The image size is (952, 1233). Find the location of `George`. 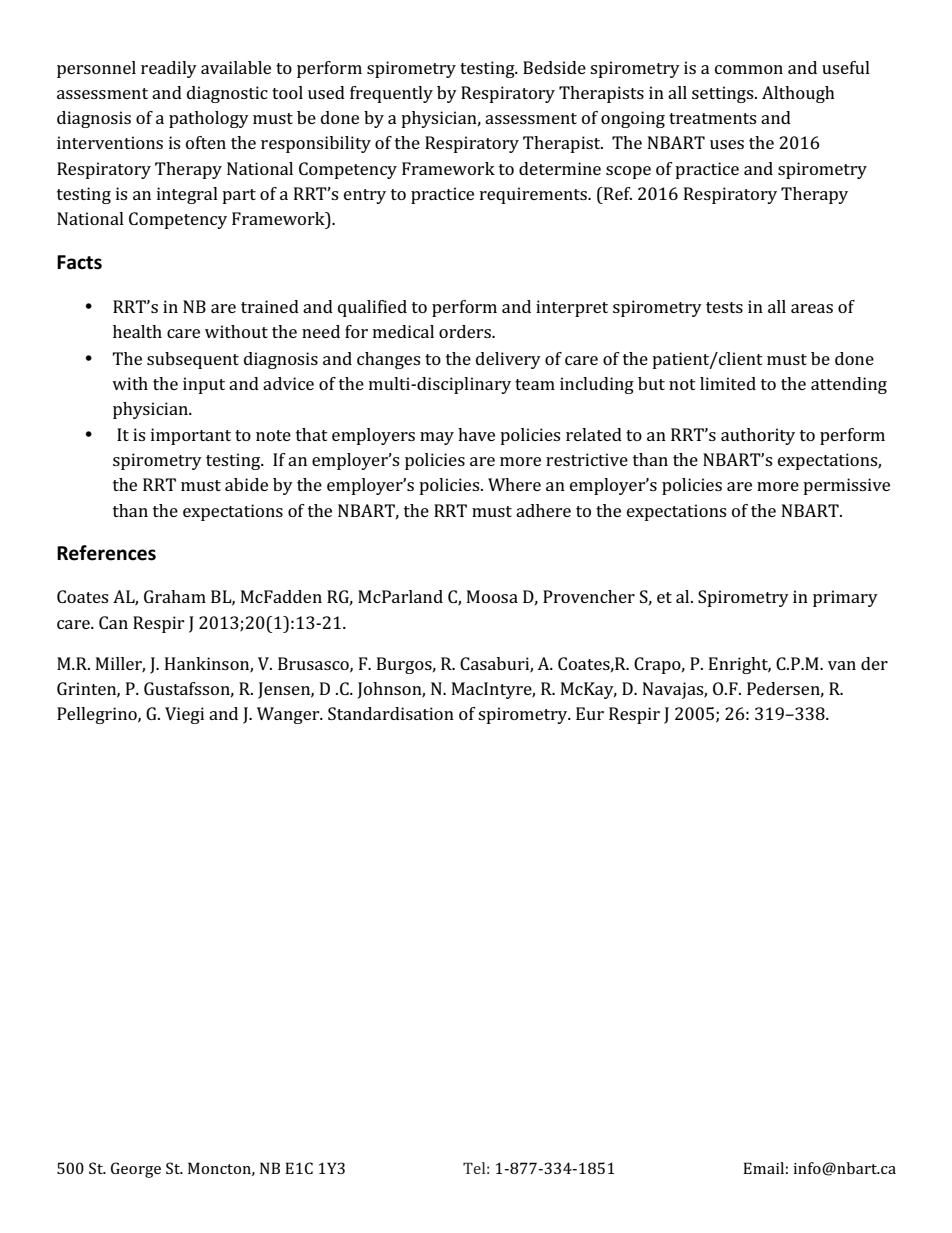

George is located at coordinates (136, 1170).
